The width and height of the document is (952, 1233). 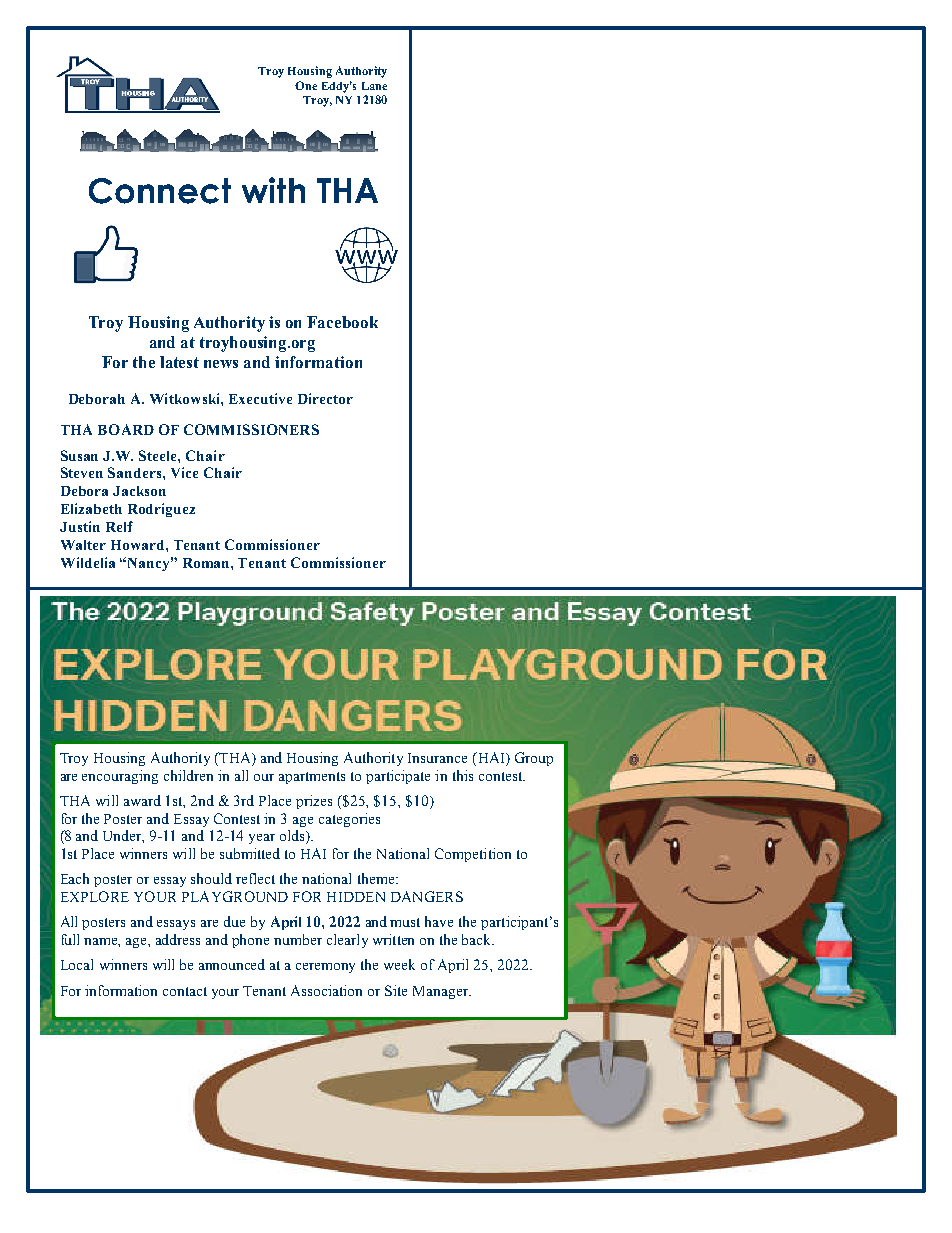 What do you see at coordinates (160, 191) in the document?
I see `Connect` at bounding box center [160, 191].
